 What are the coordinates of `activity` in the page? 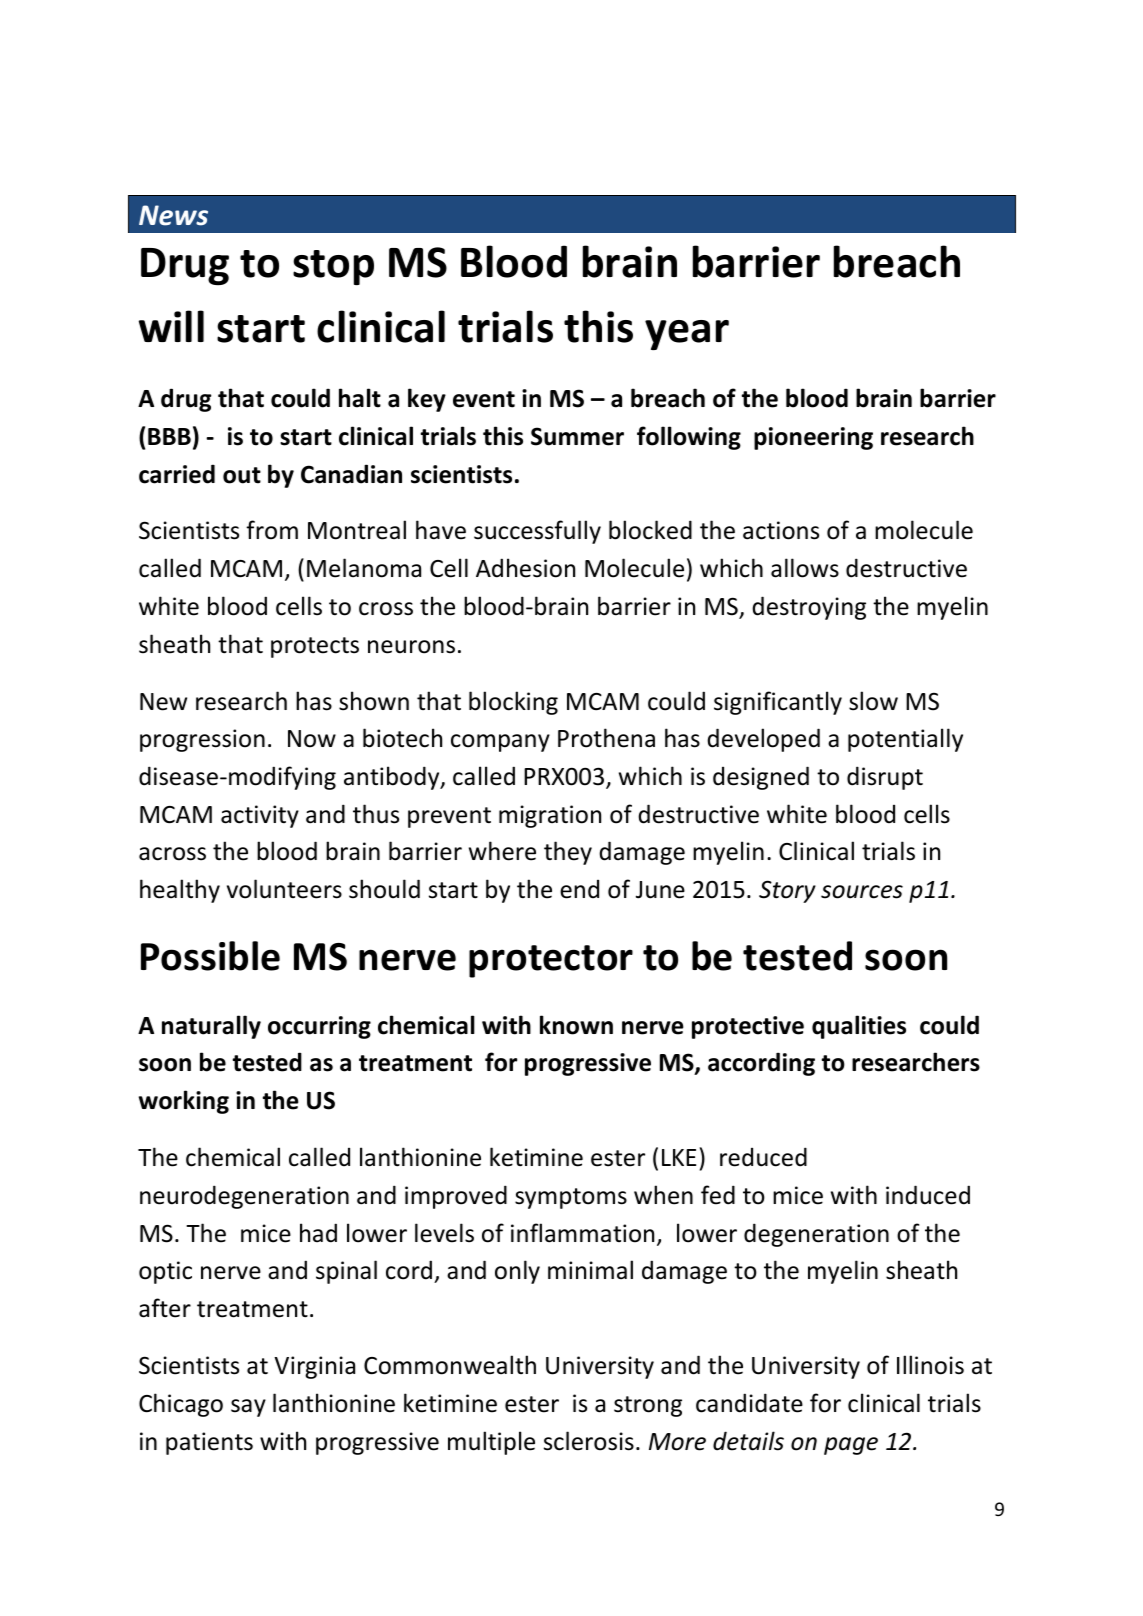 It's located at (260, 816).
